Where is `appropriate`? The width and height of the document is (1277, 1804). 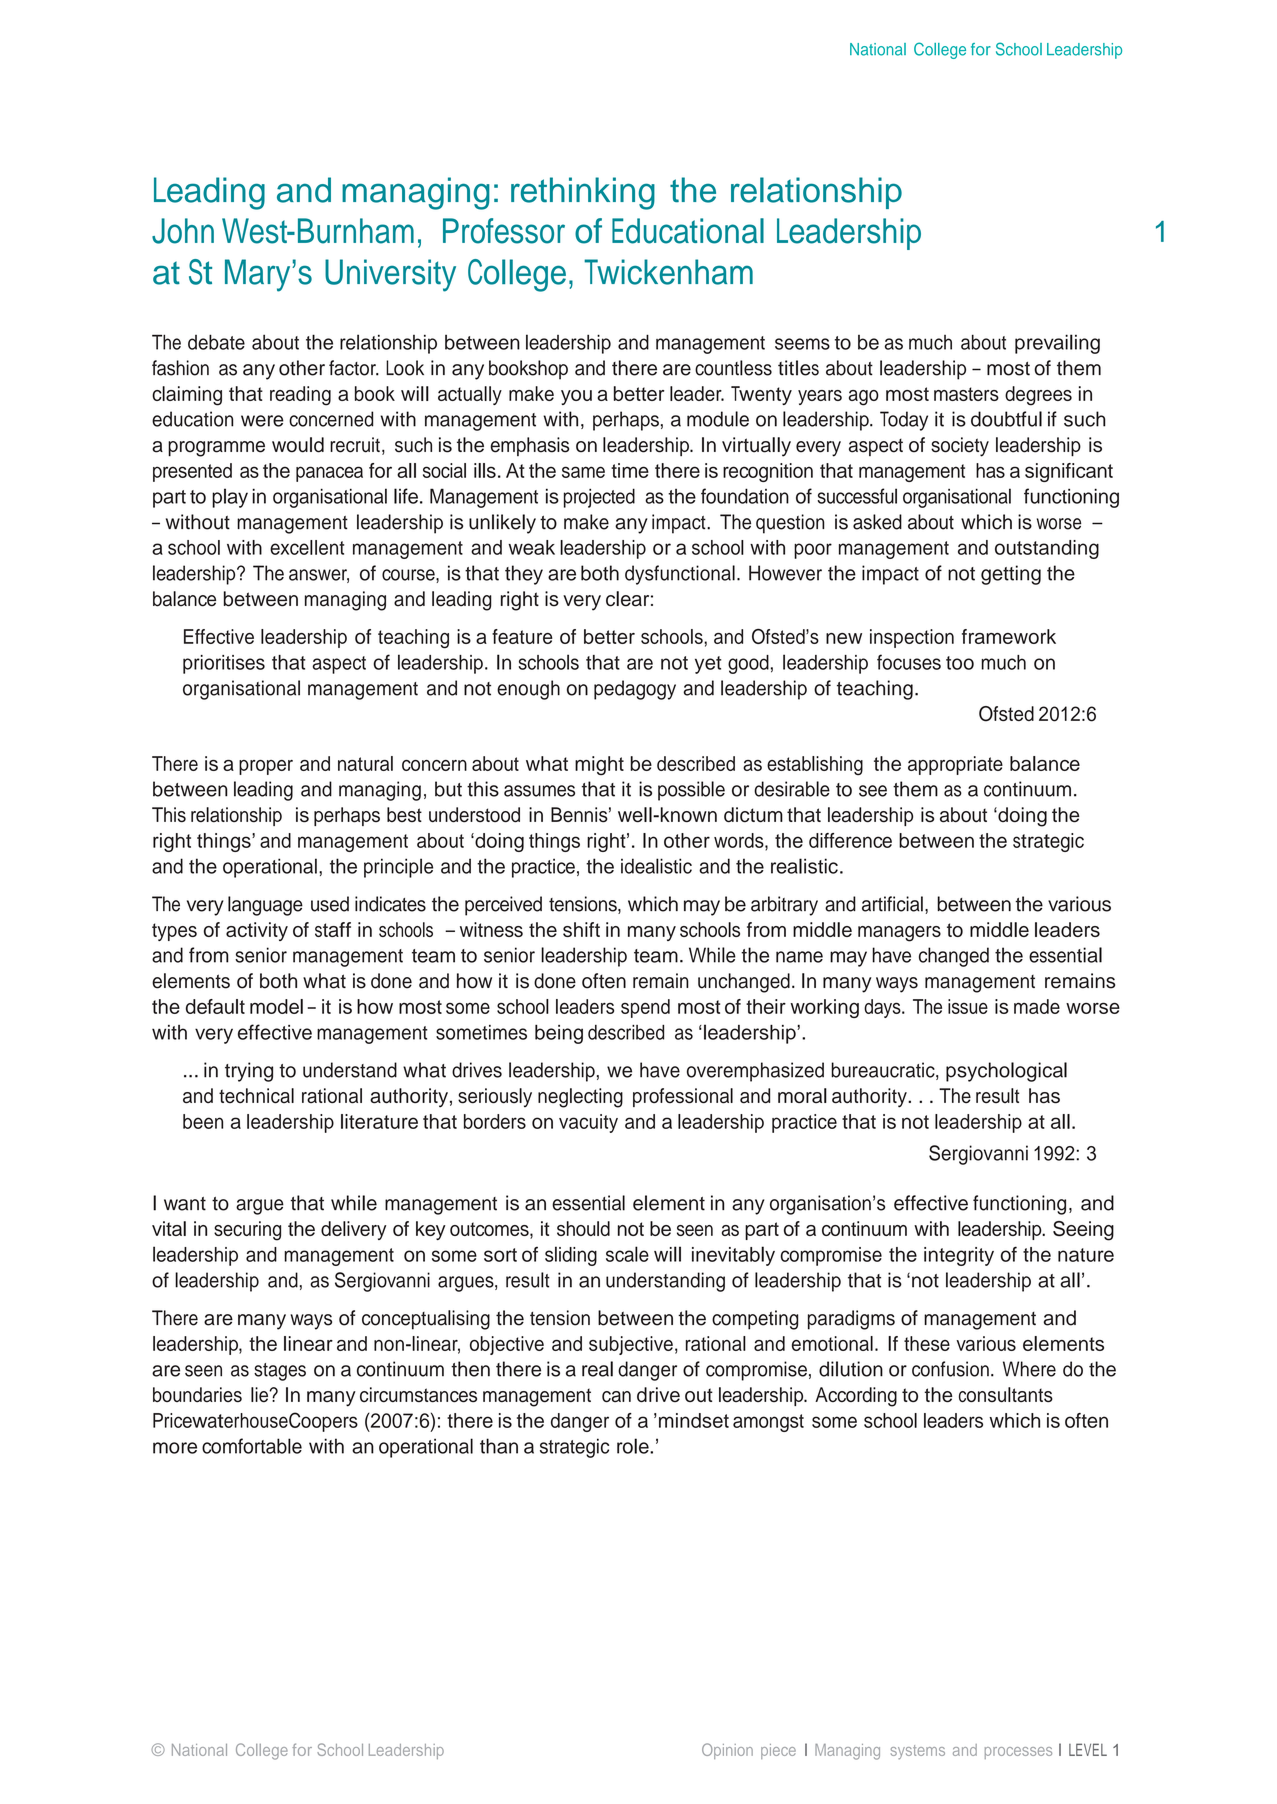
appropriate is located at coordinates (955, 765).
